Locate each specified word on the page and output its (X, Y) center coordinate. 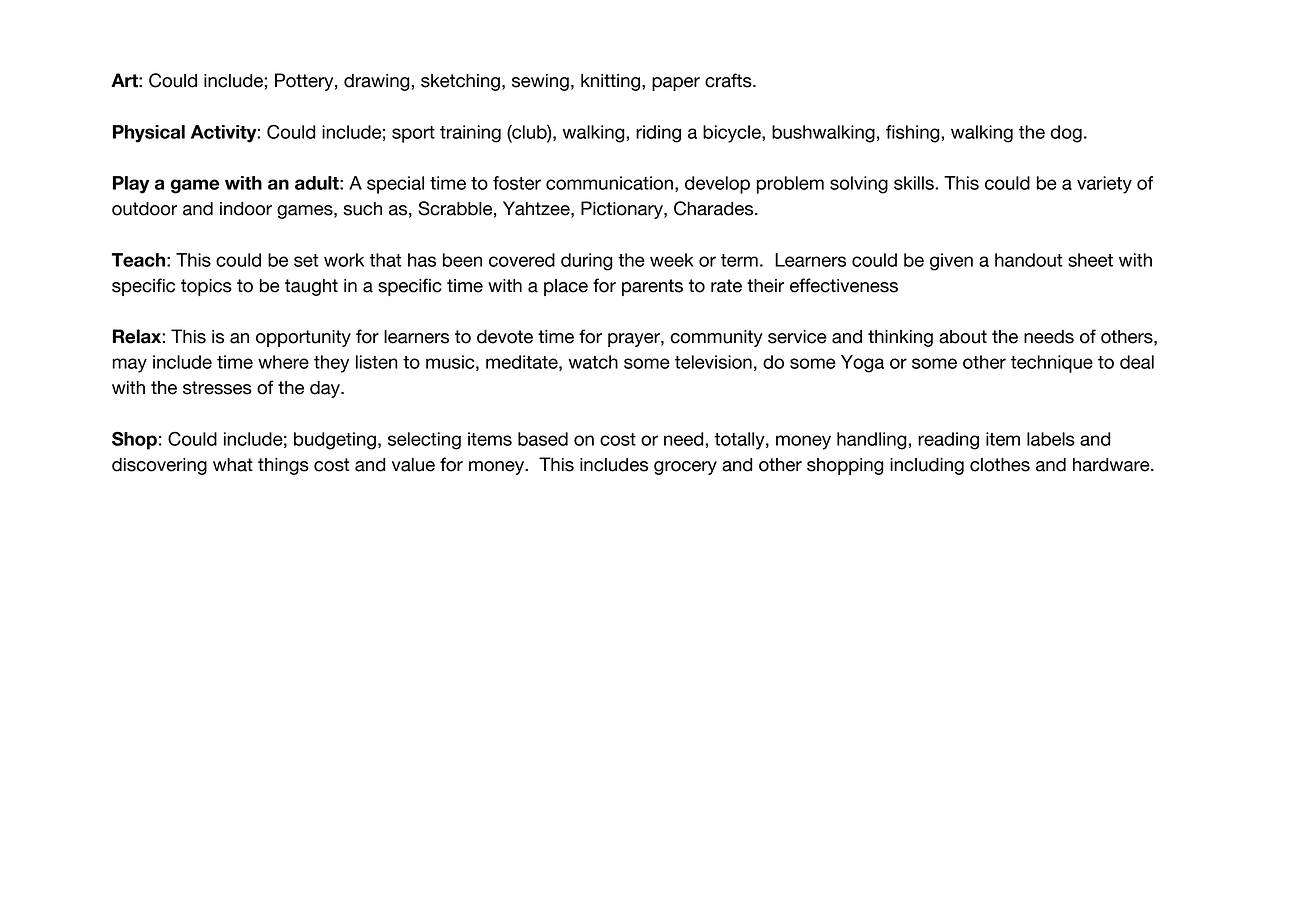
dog (1066, 134)
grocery (685, 468)
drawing (377, 82)
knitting (612, 82)
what (233, 465)
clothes (1000, 465)
